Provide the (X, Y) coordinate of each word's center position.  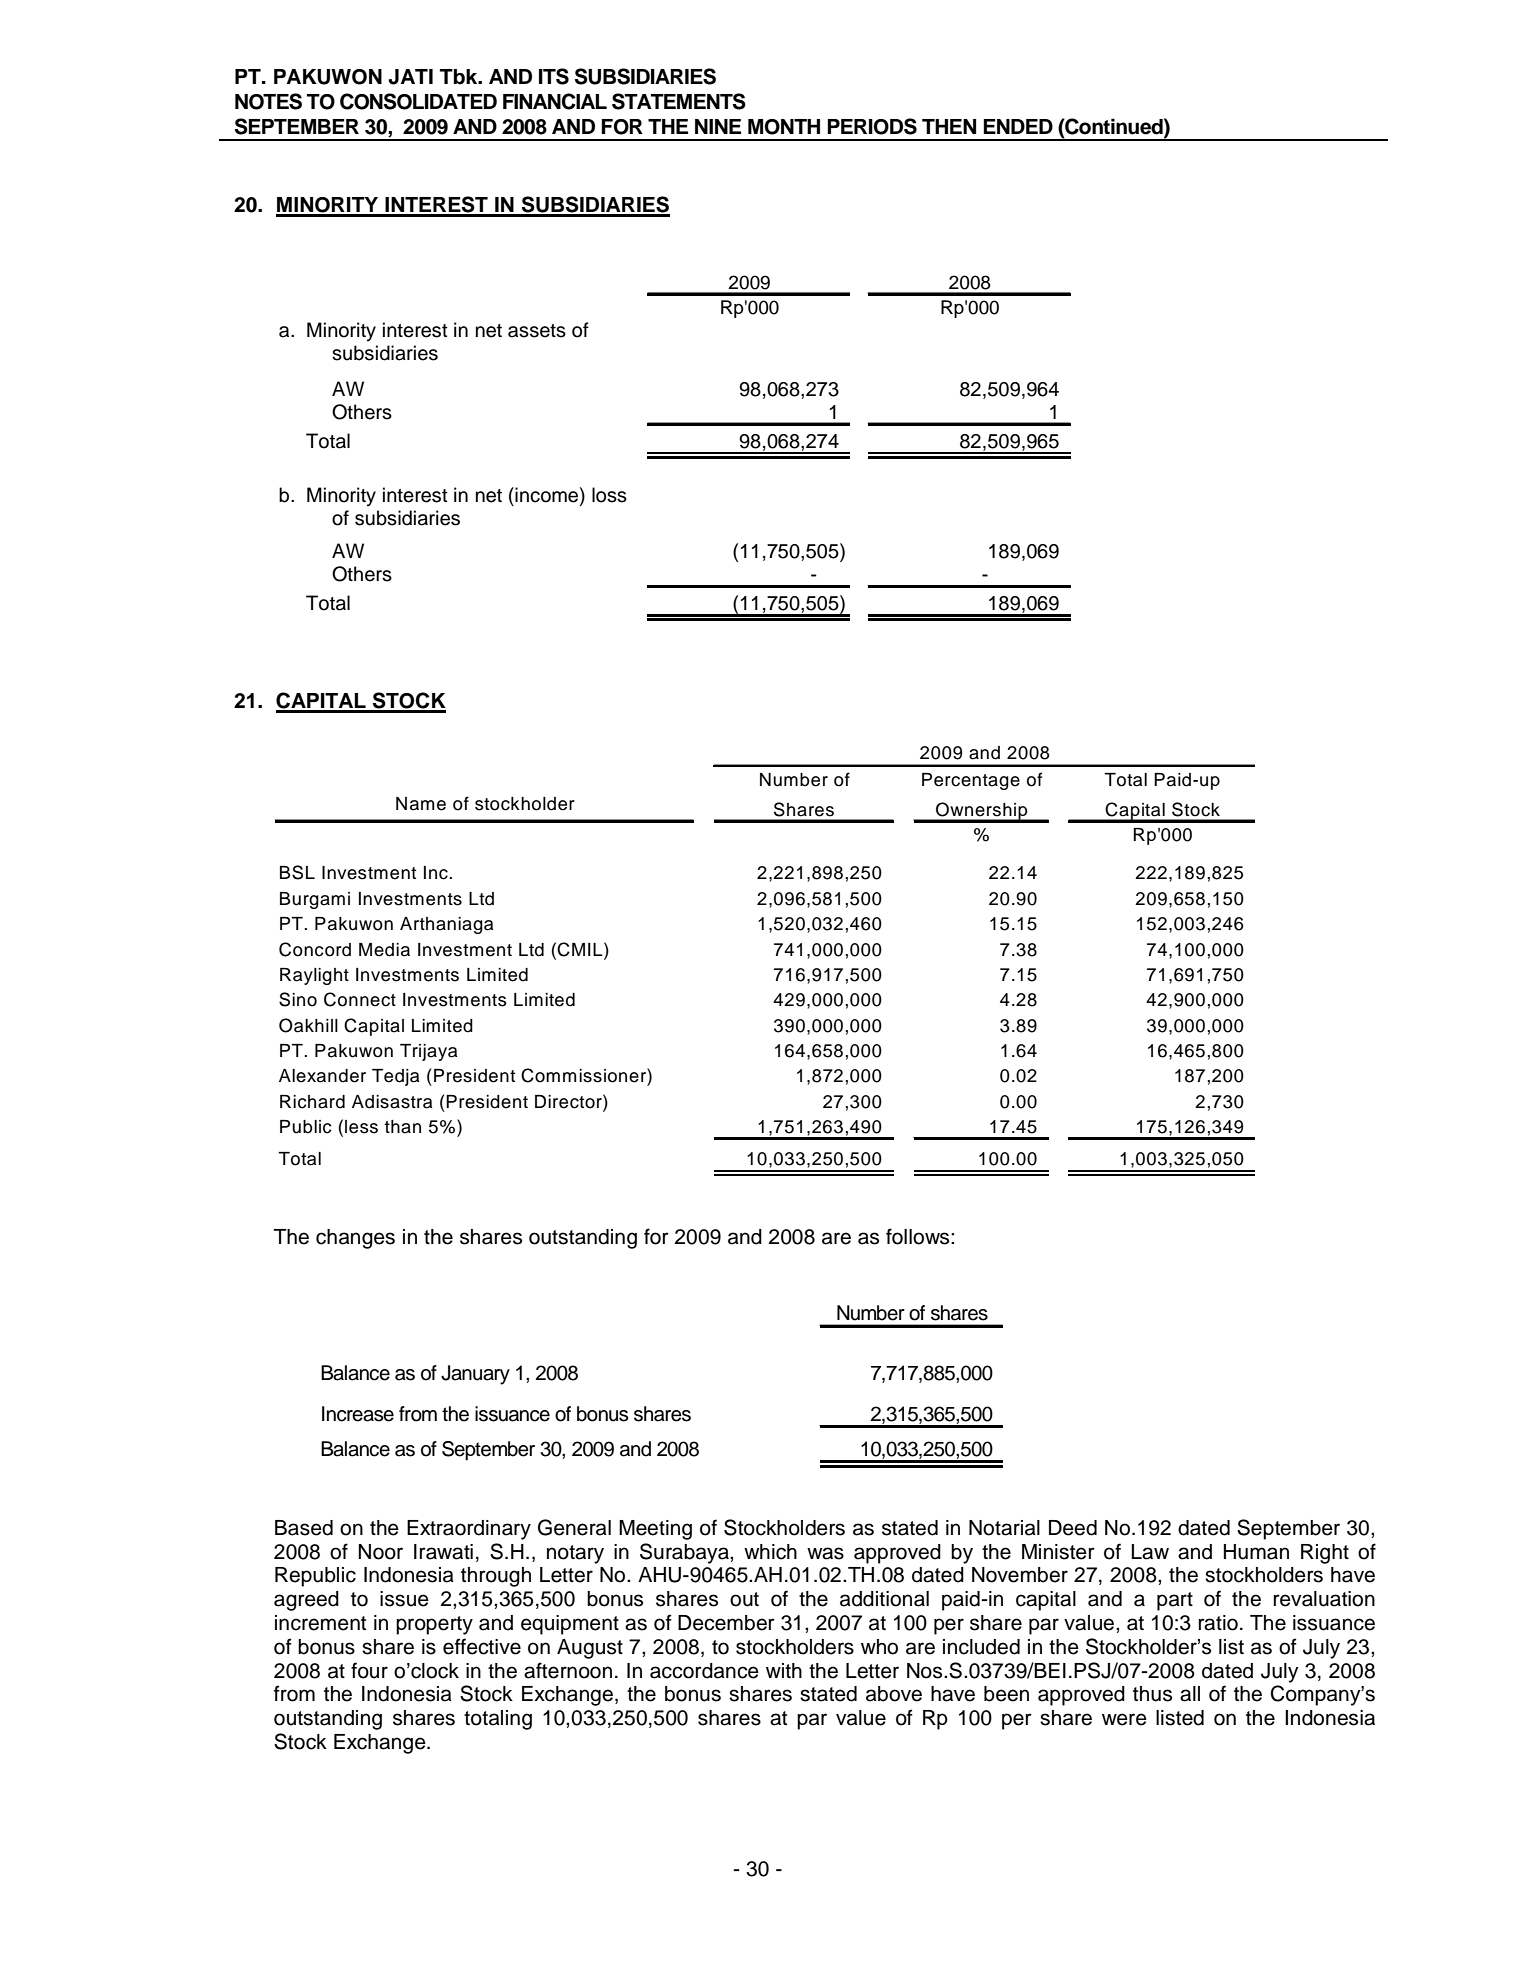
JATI (410, 77)
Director (569, 1101)
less (361, 1127)
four (369, 1670)
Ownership (982, 812)
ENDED (1018, 126)
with (784, 1670)
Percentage (971, 781)
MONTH (784, 127)
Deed (1073, 1528)
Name (421, 804)
